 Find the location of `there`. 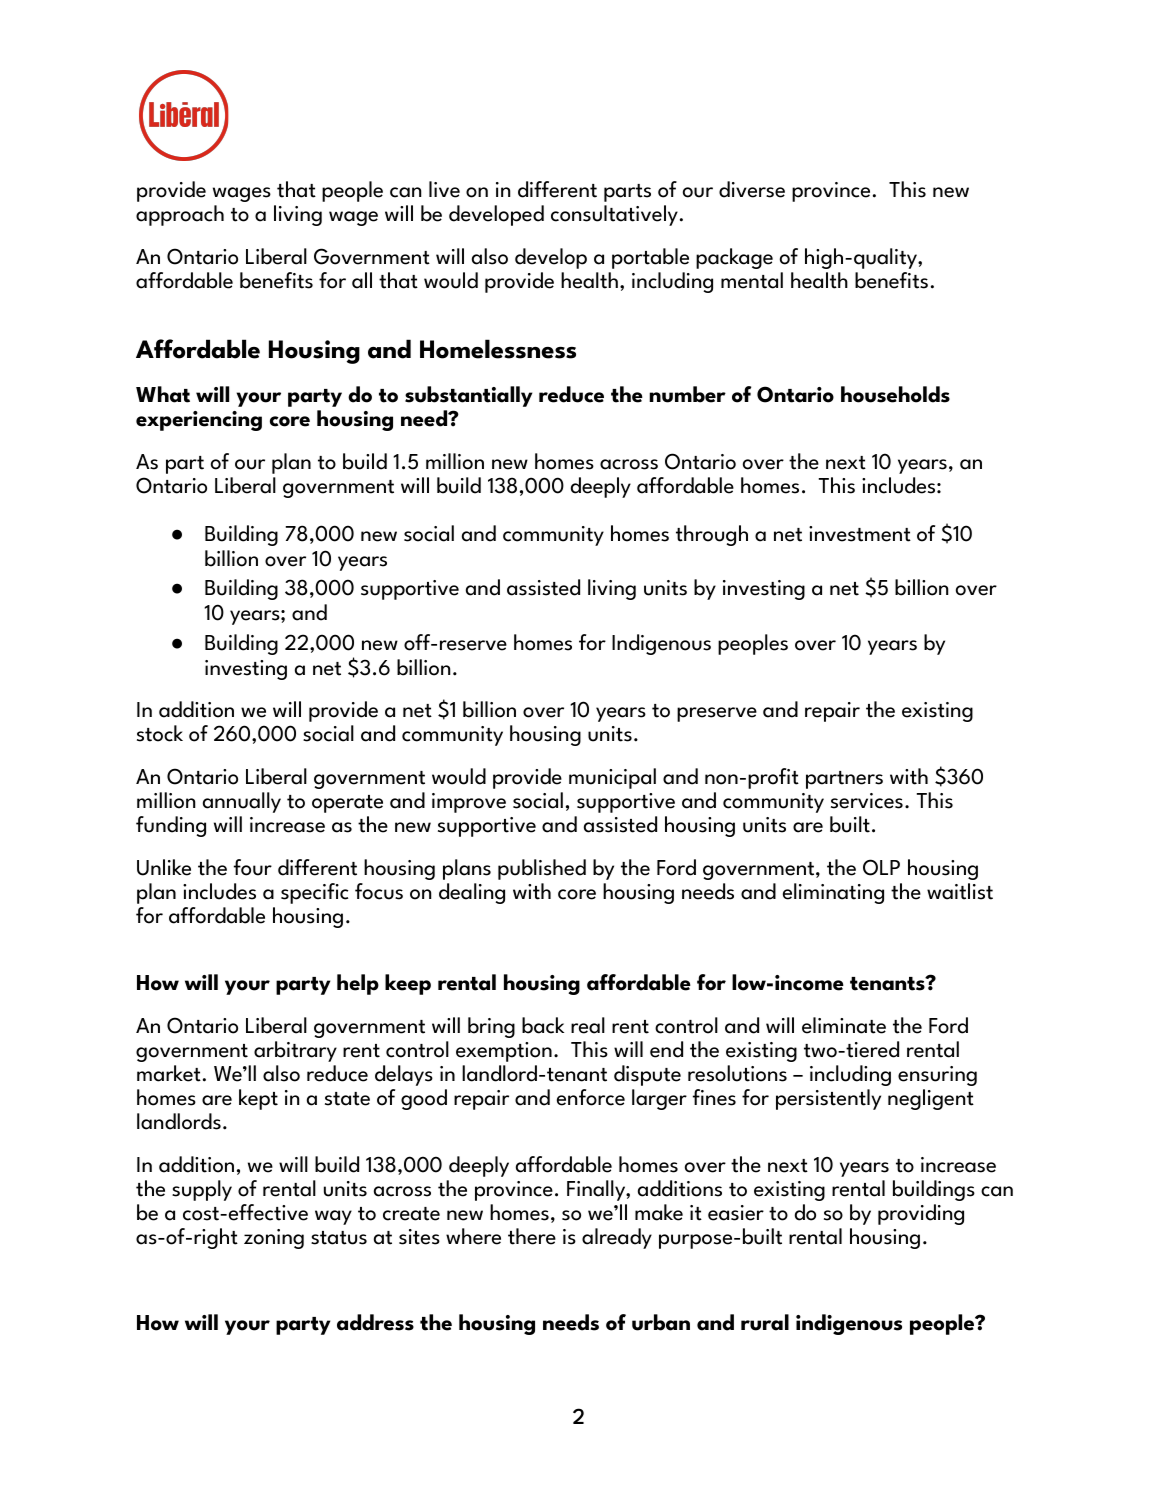

there is located at coordinates (532, 1236).
